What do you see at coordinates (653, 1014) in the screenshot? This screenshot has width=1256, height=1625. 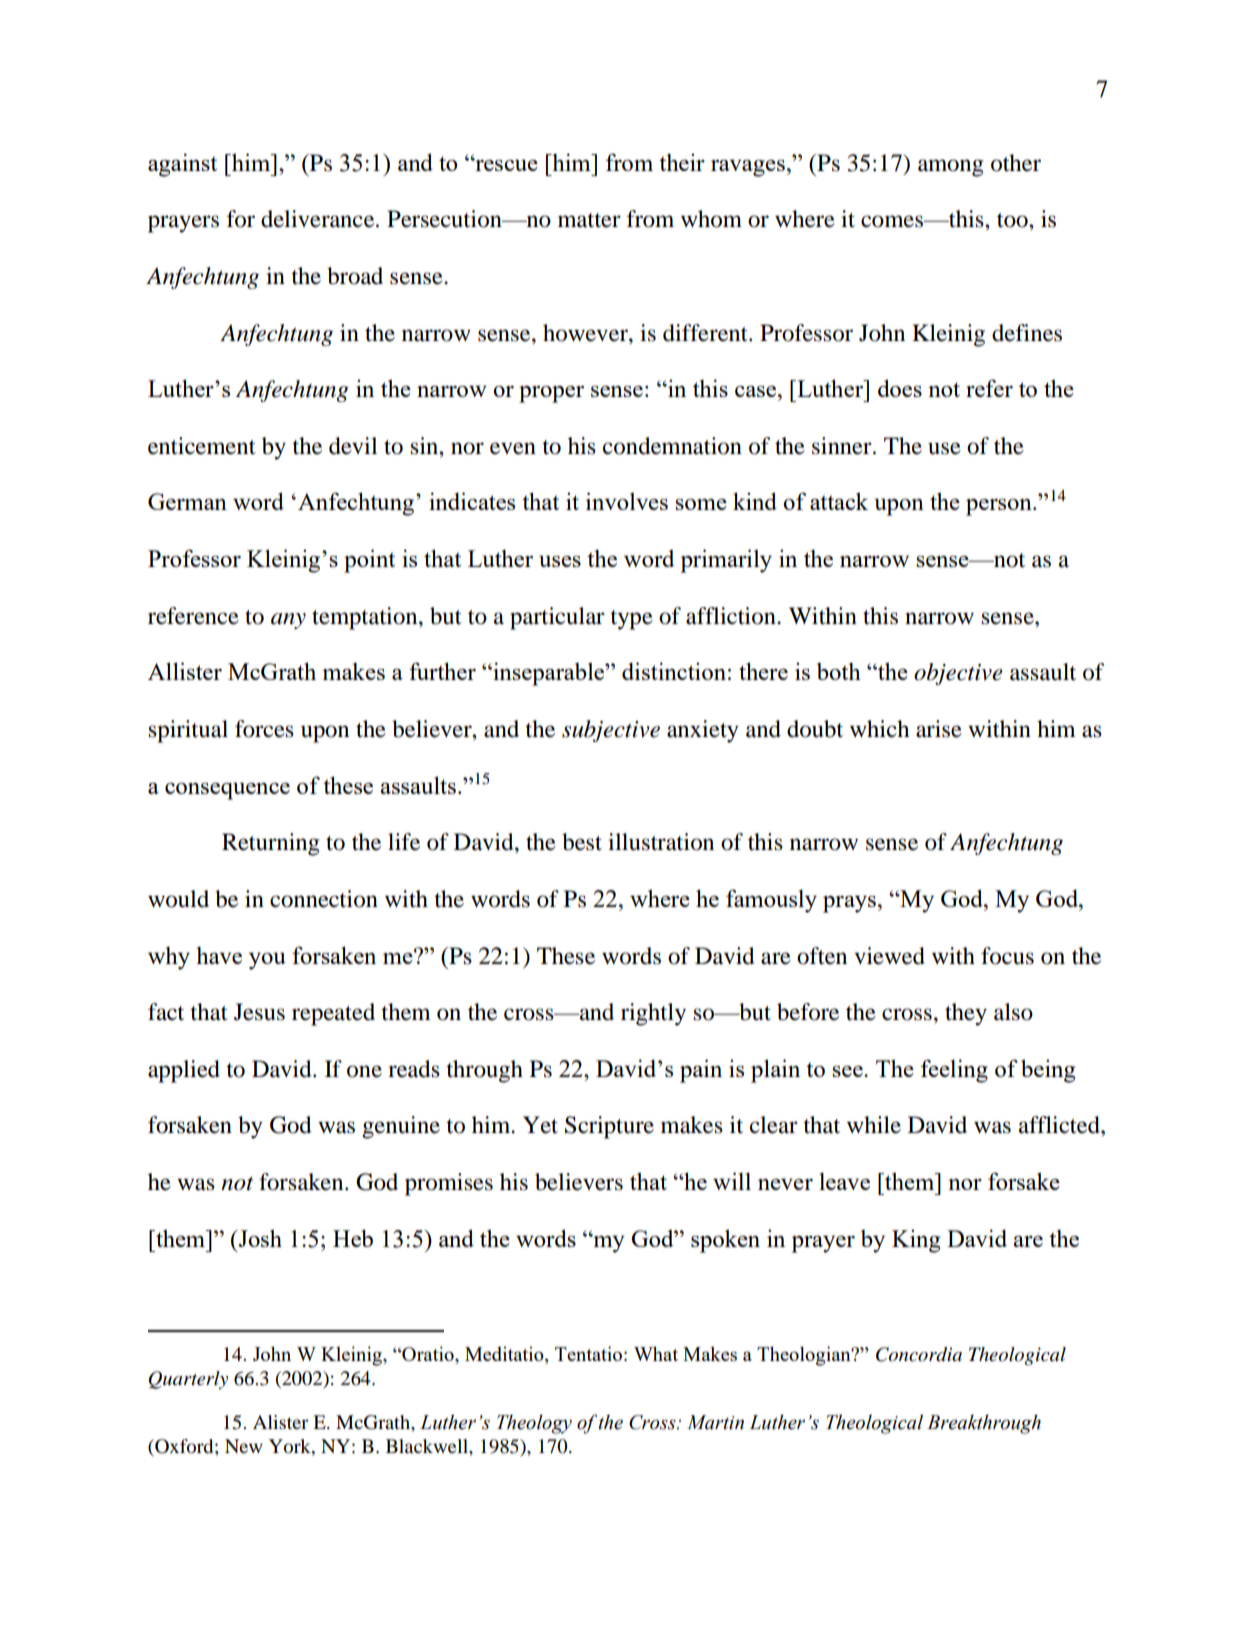 I see `rightly` at bounding box center [653, 1014].
